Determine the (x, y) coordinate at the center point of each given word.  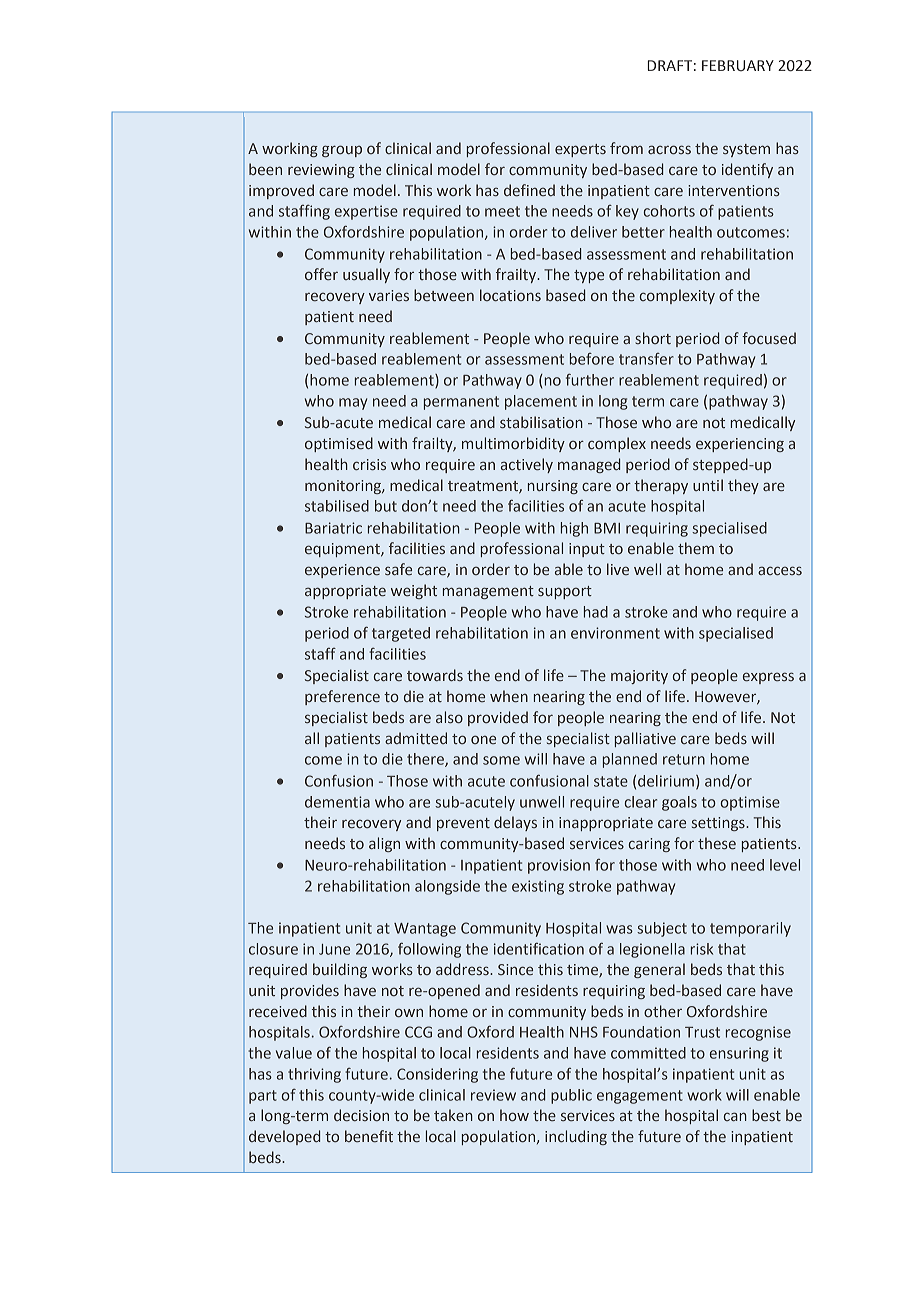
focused (769, 338)
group (342, 151)
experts (580, 150)
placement (541, 402)
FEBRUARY (738, 66)
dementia (337, 802)
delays (515, 823)
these (717, 843)
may (353, 404)
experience (342, 571)
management (488, 592)
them (696, 548)
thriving (314, 1075)
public (571, 1096)
